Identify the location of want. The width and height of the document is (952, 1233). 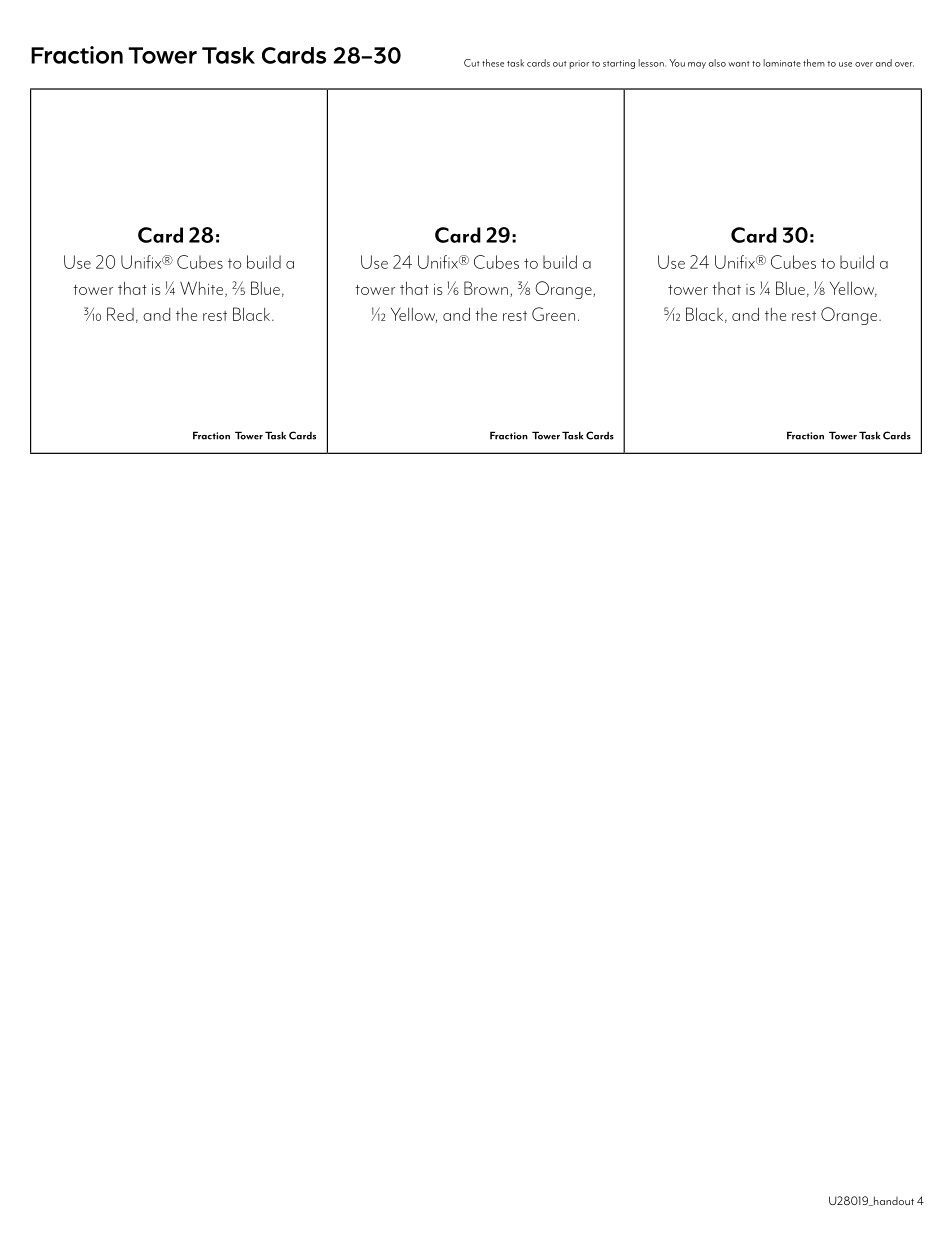
(738, 64).
